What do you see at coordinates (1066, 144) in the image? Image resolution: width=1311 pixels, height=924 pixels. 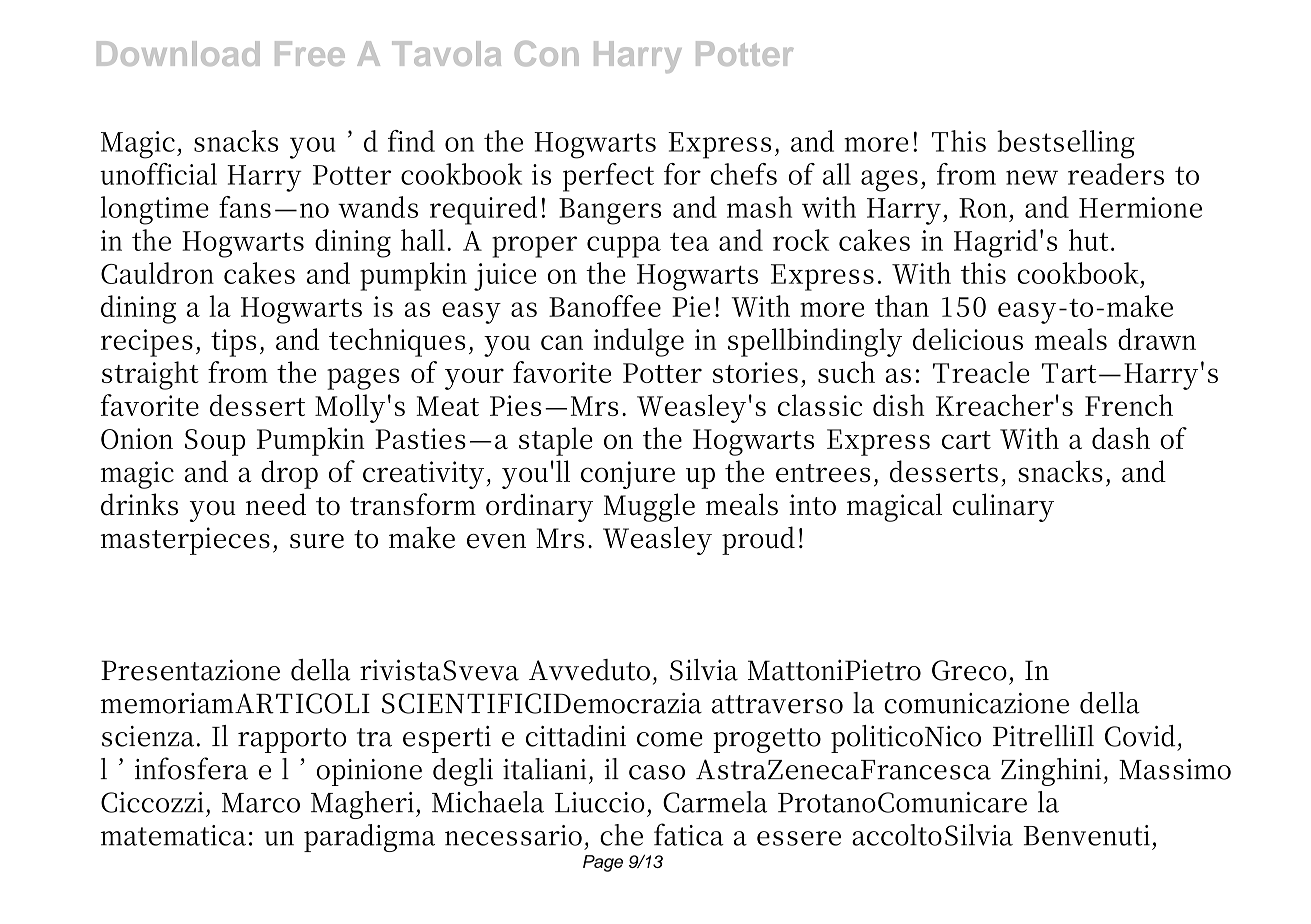 I see `bestselling` at bounding box center [1066, 144].
